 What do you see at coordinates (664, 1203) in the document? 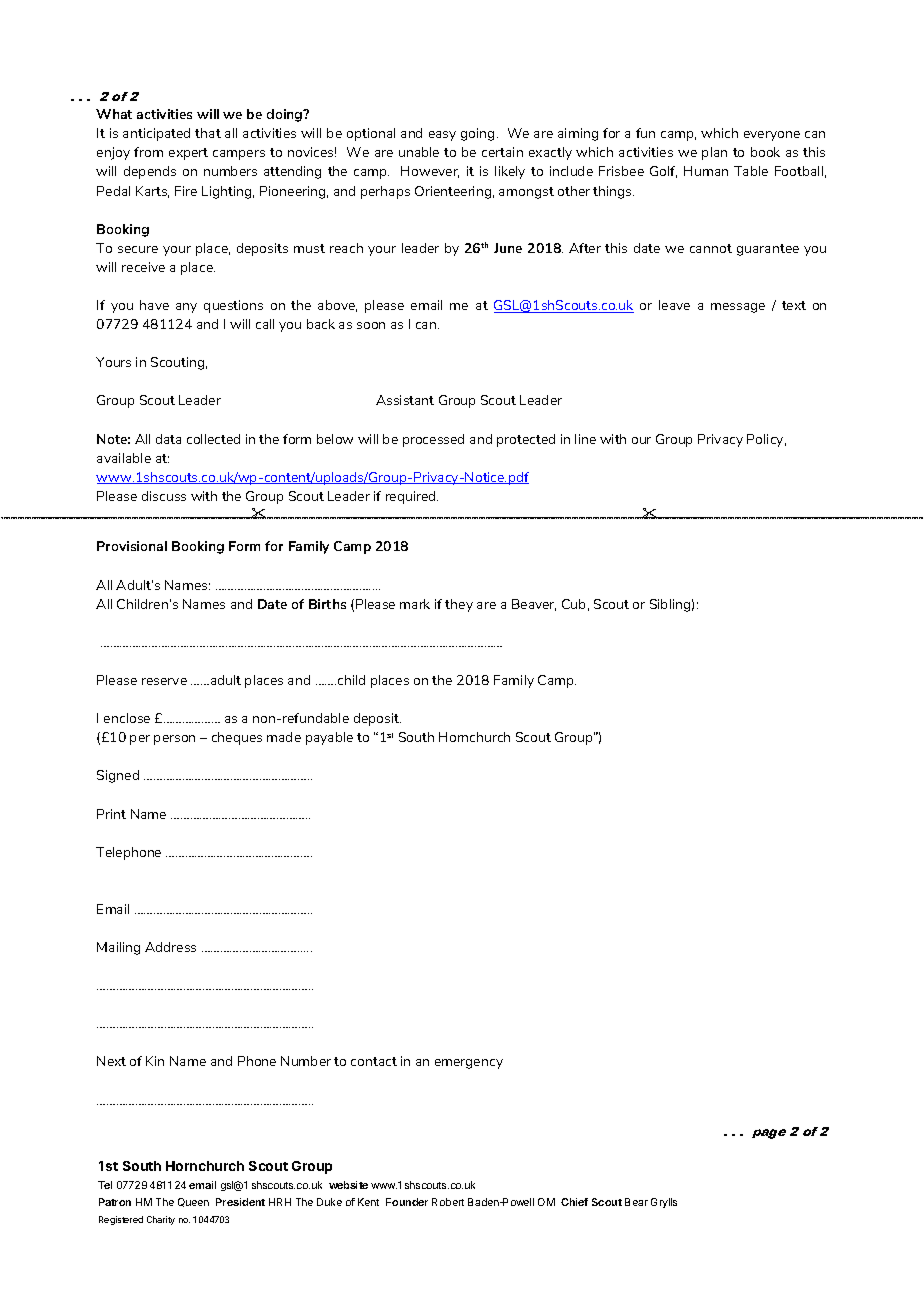
I see `Grylls` at bounding box center [664, 1203].
